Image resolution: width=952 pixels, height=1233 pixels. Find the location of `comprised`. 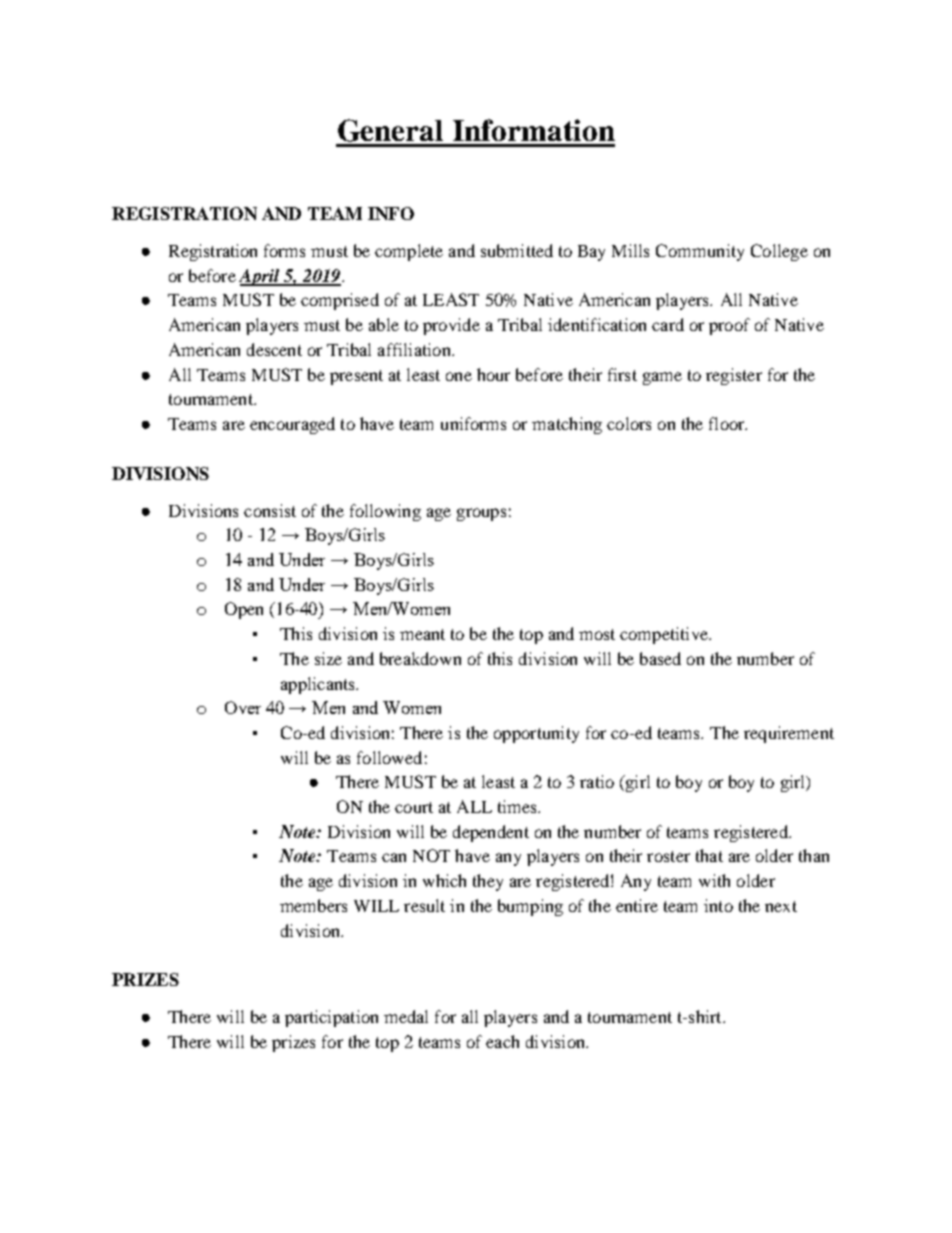

comprised is located at coordinates (340, 301).
